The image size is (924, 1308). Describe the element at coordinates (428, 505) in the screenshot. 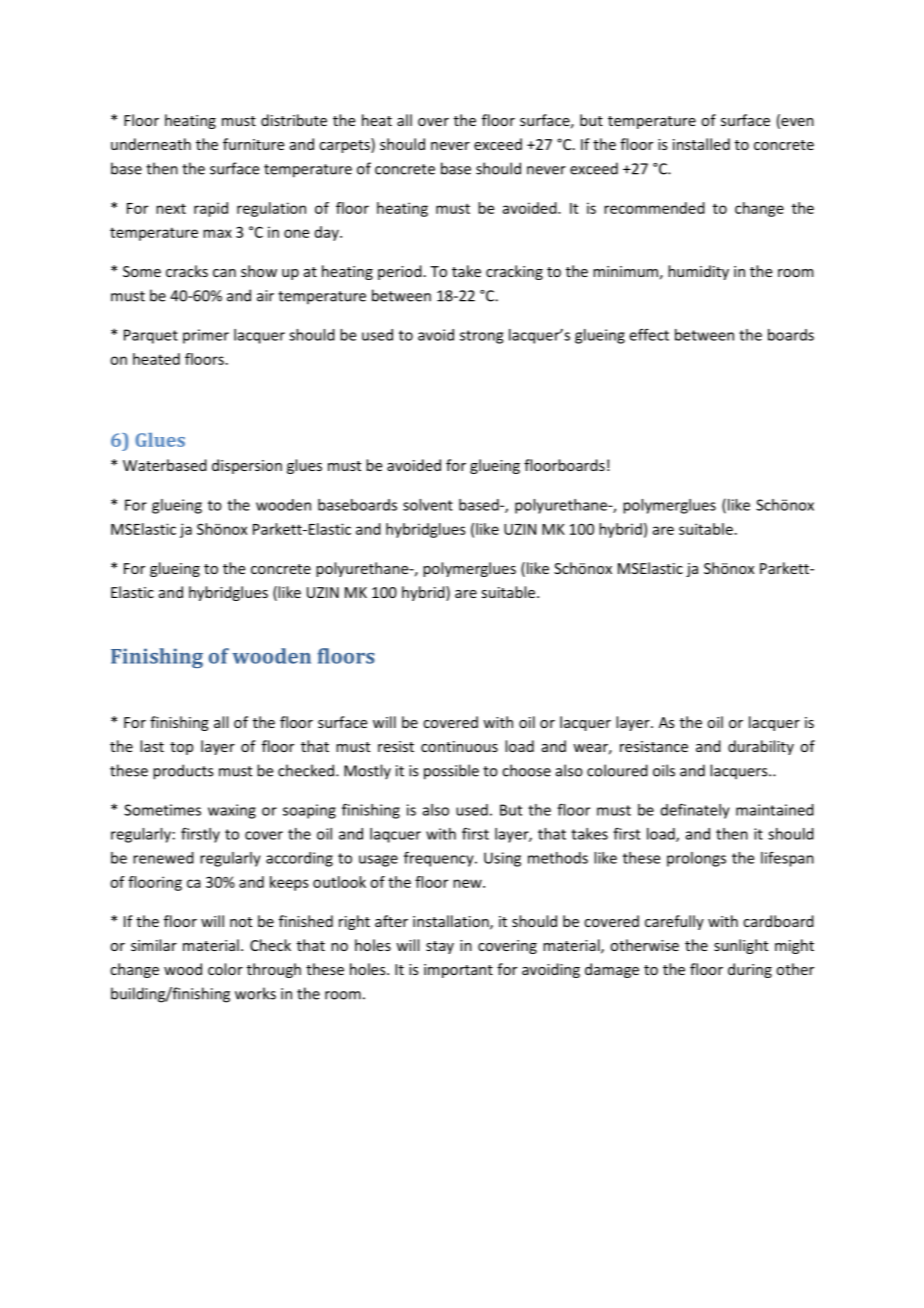

I see `solvent` at that location.
